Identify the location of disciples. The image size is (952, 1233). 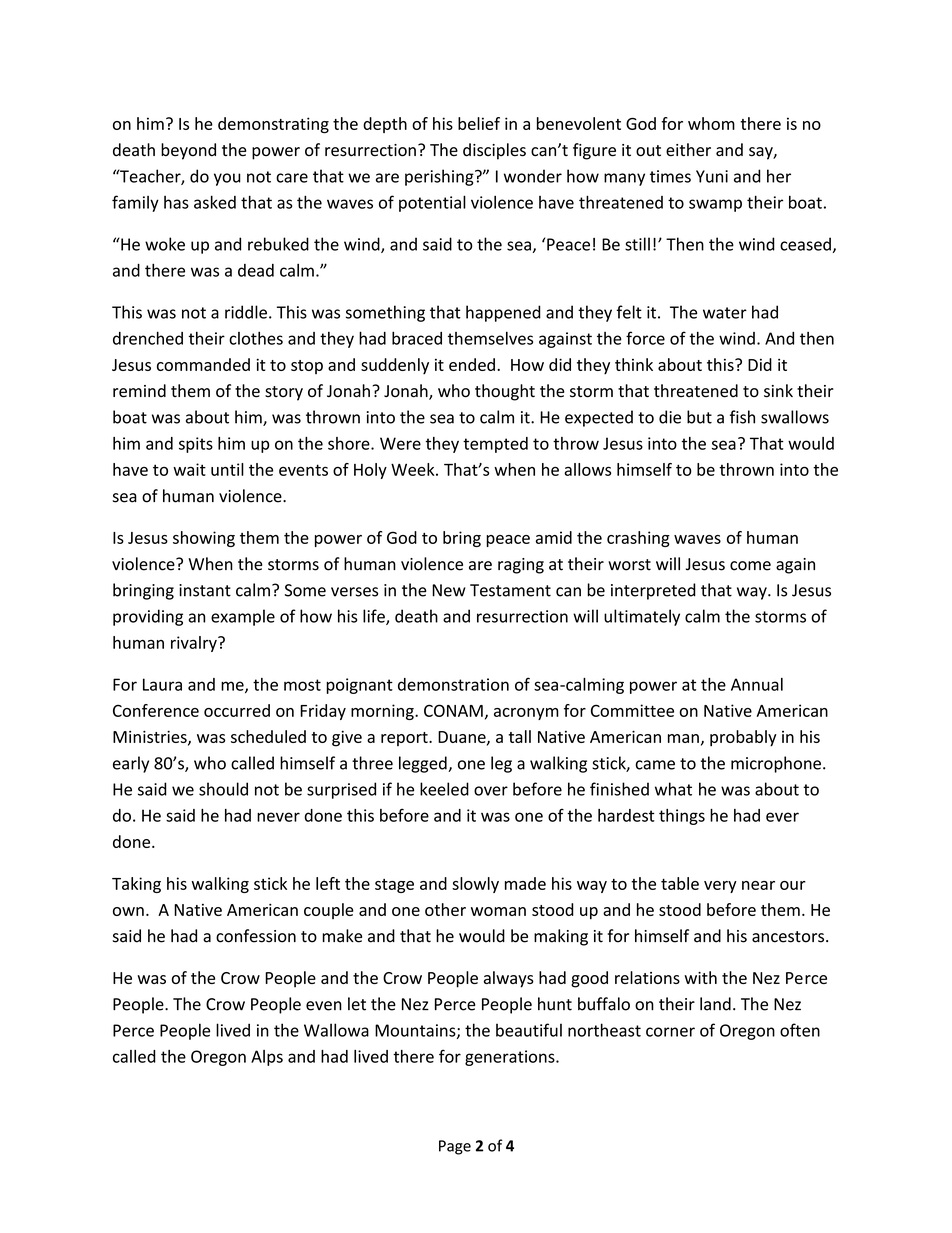
(494, 151).
